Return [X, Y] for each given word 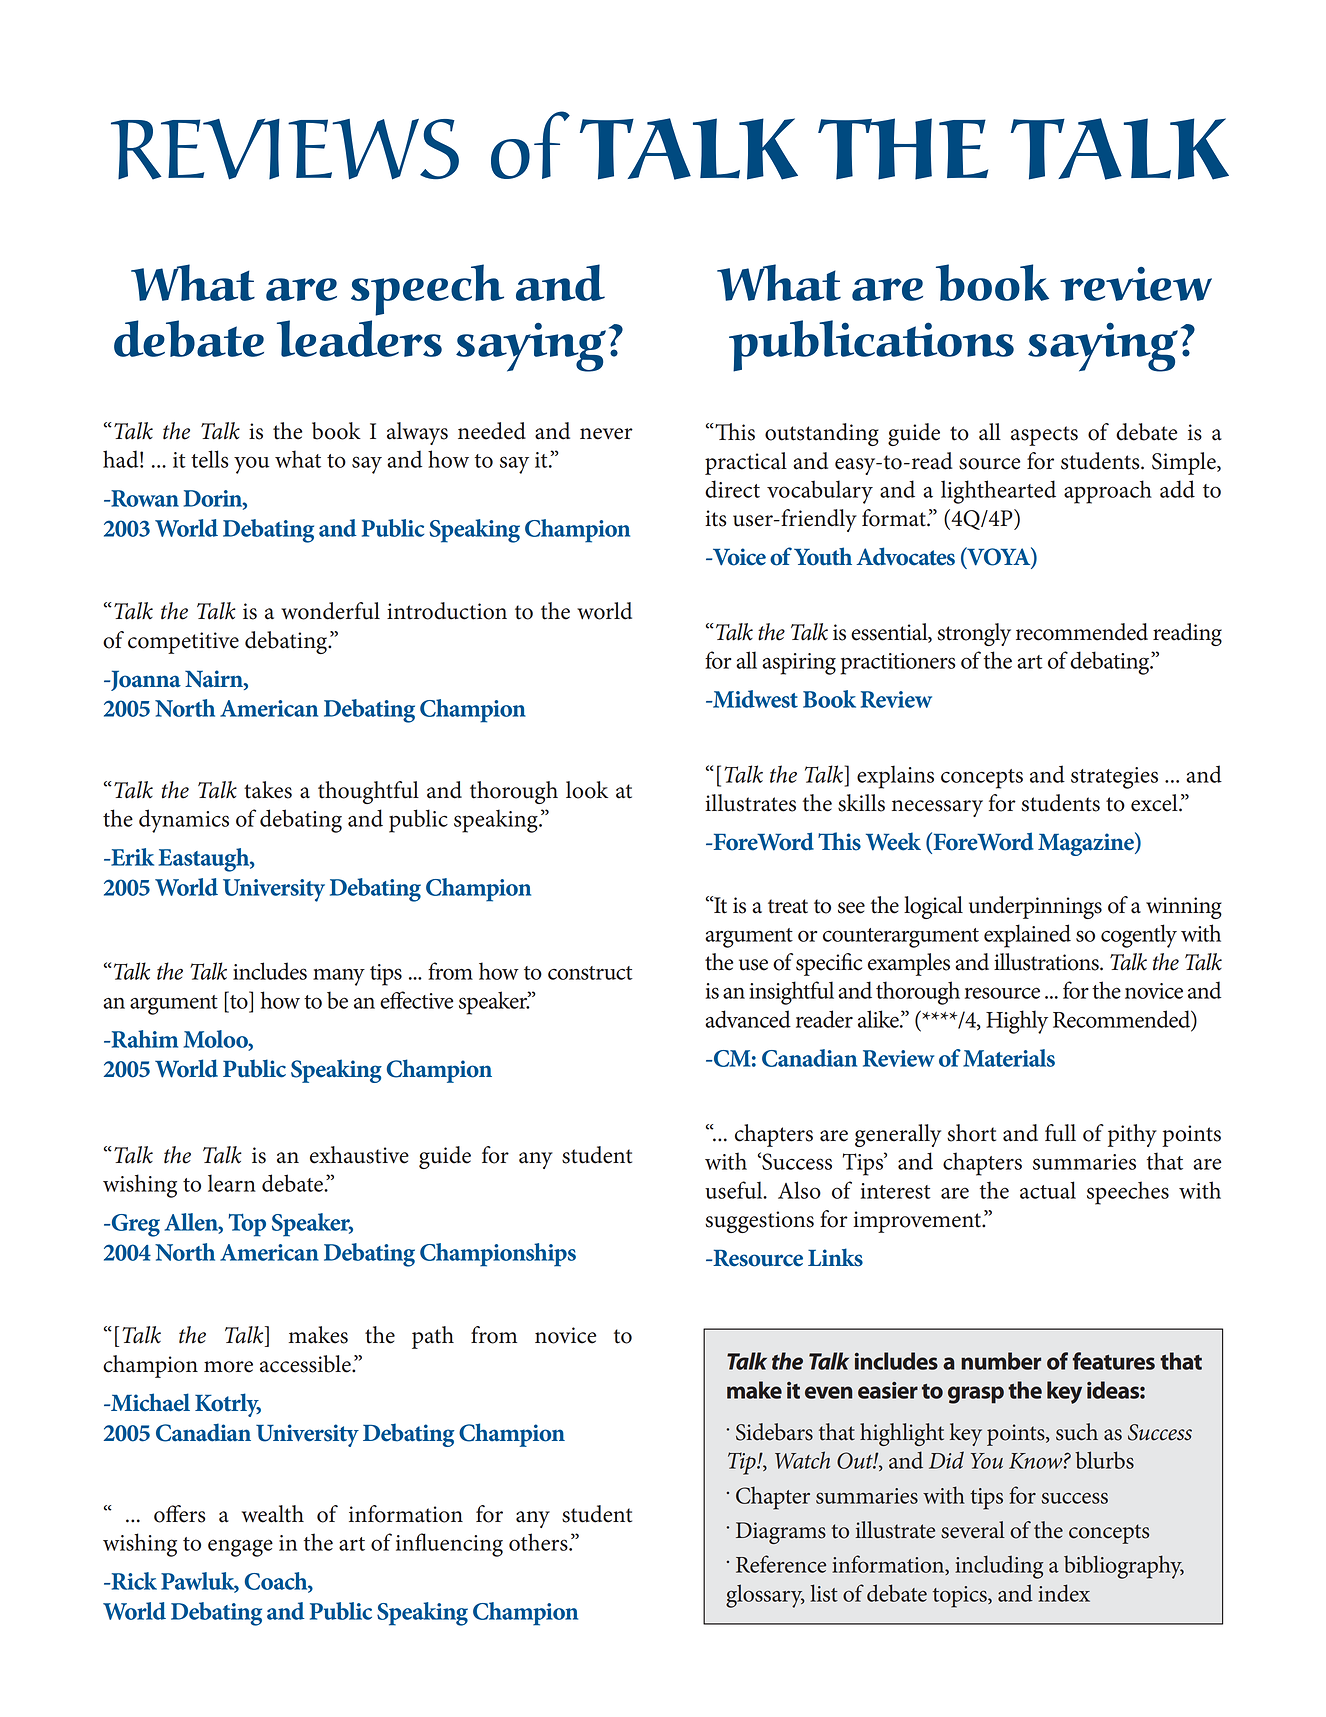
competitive [183, 643]
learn [232, 1183]
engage [240, 1548]
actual [1048, 1190]
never [606, 434]
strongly [974, 634]
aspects [1044, 436]
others [539, 1542]
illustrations [1047, 962]
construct [590, 973]
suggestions [759, 1222]
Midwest [754, 699]
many [339, 977]
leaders [359, 338]
